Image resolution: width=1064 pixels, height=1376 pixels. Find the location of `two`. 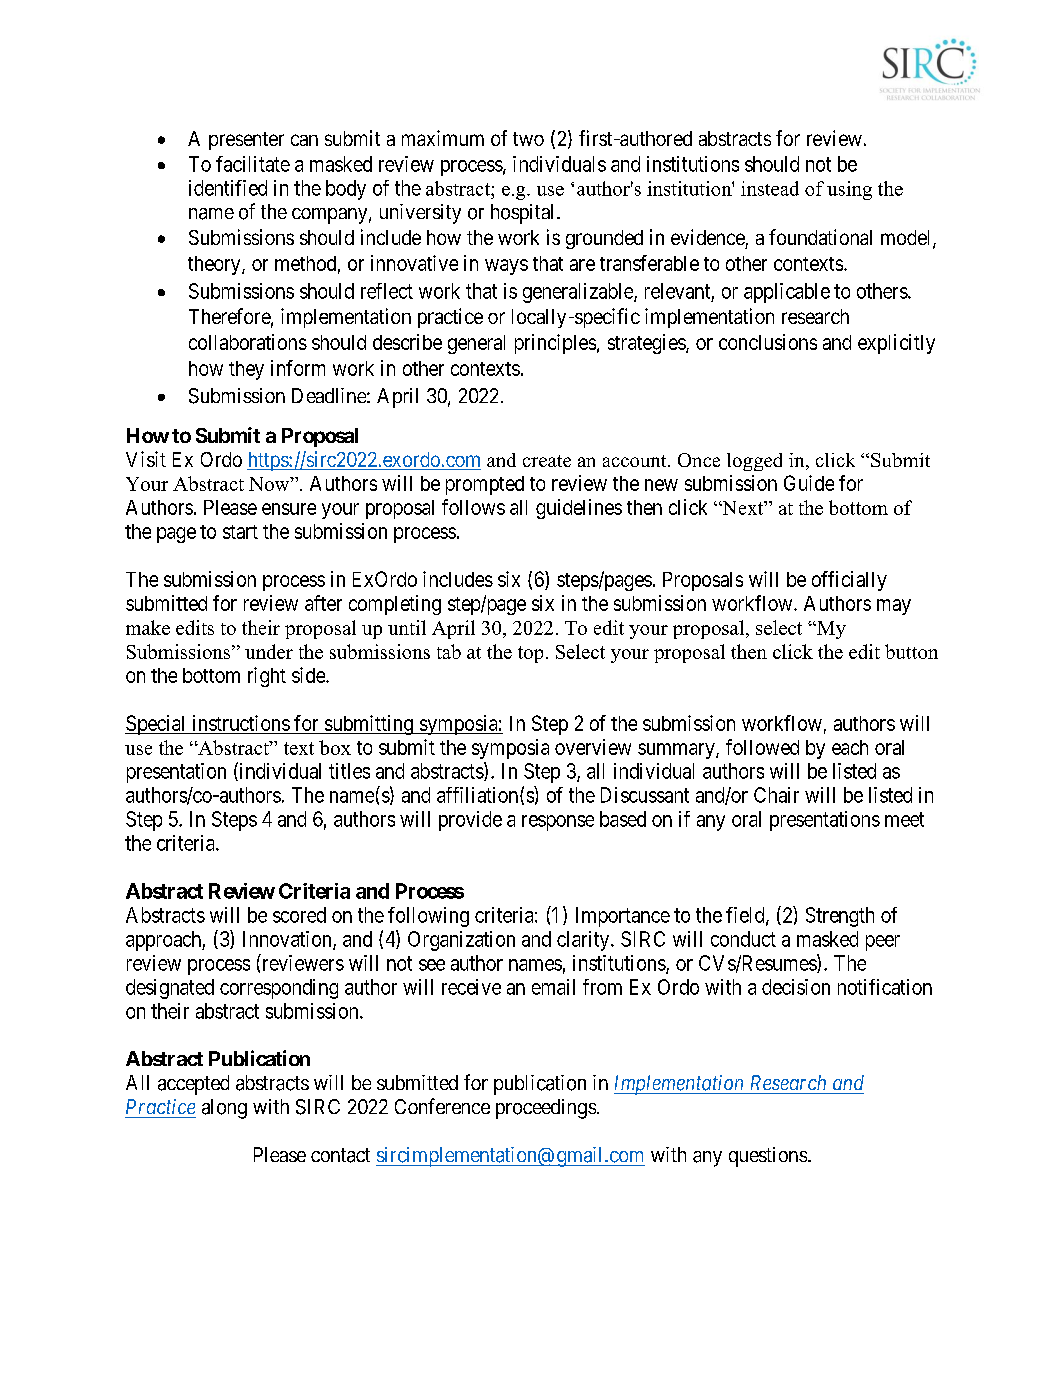

two is located at coordinates (528, 139).
